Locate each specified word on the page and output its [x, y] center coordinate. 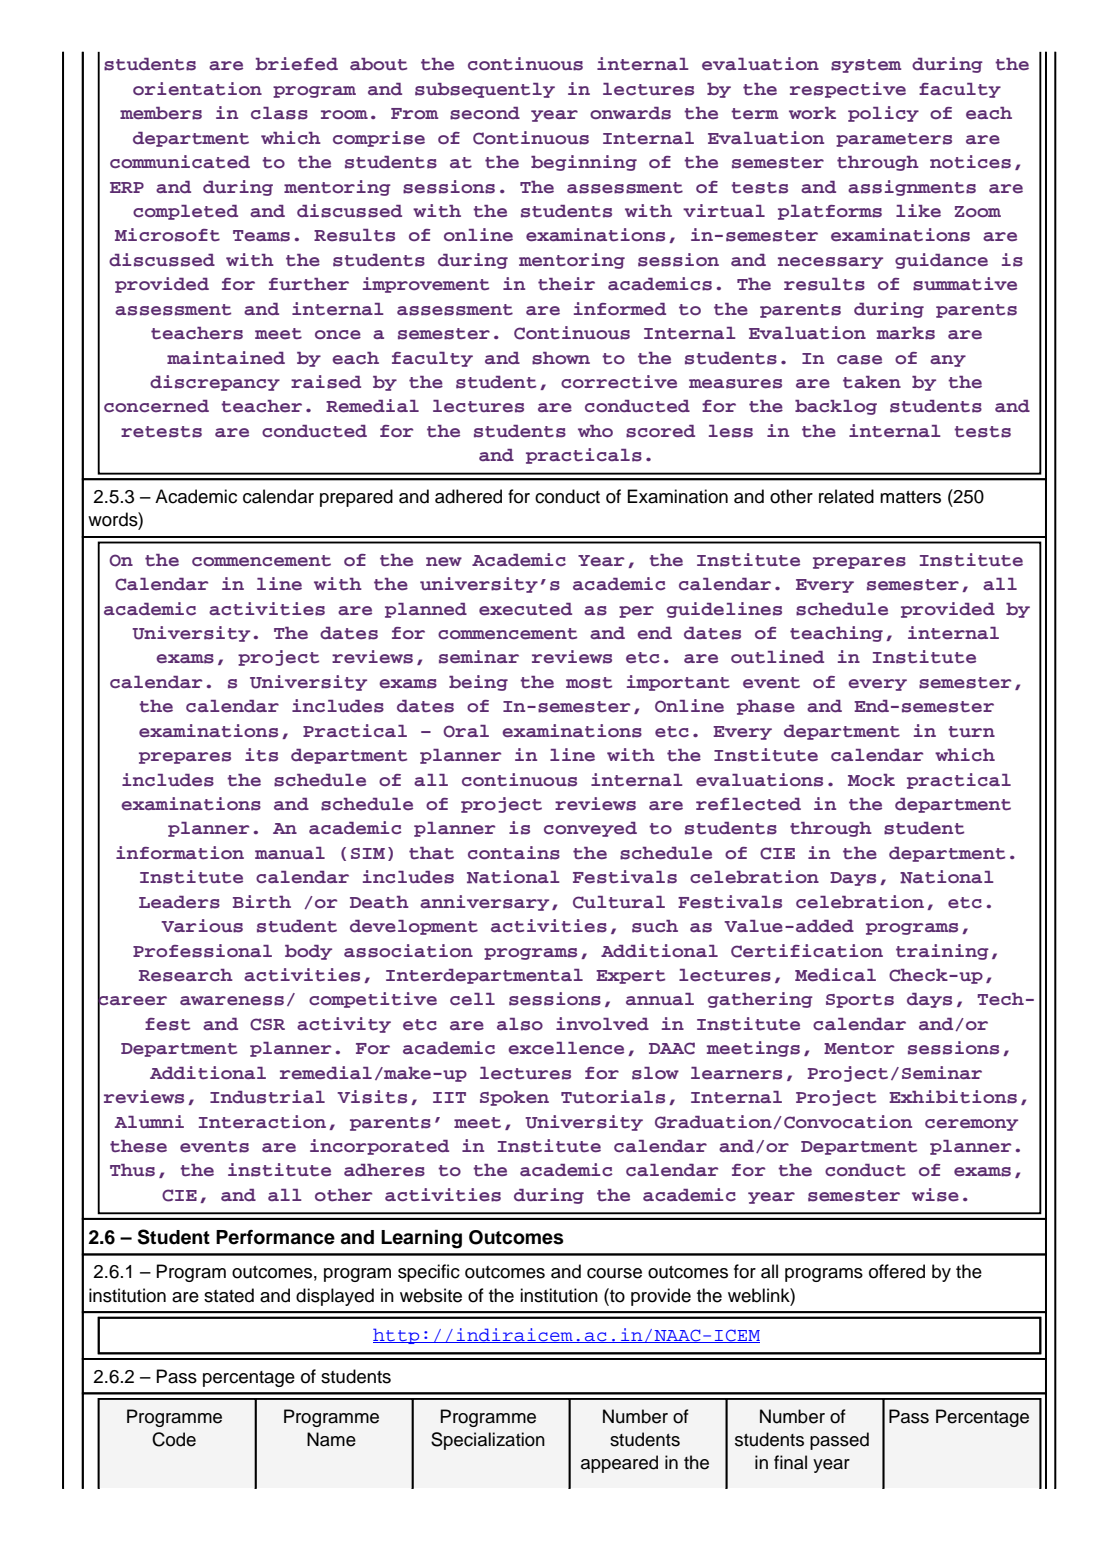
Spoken [514, 1098]
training [942, 952]
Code [174, 1439]
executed [525, 609]
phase [766, 707]
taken [872, 382]
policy [883, 114]
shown [561, 358]
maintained [226, 358]
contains [514, 853]
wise [935, 1195]
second [485, 113]
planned [426, 610]
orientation [197, 89]
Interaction [262, 1122]
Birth [262, 902]
